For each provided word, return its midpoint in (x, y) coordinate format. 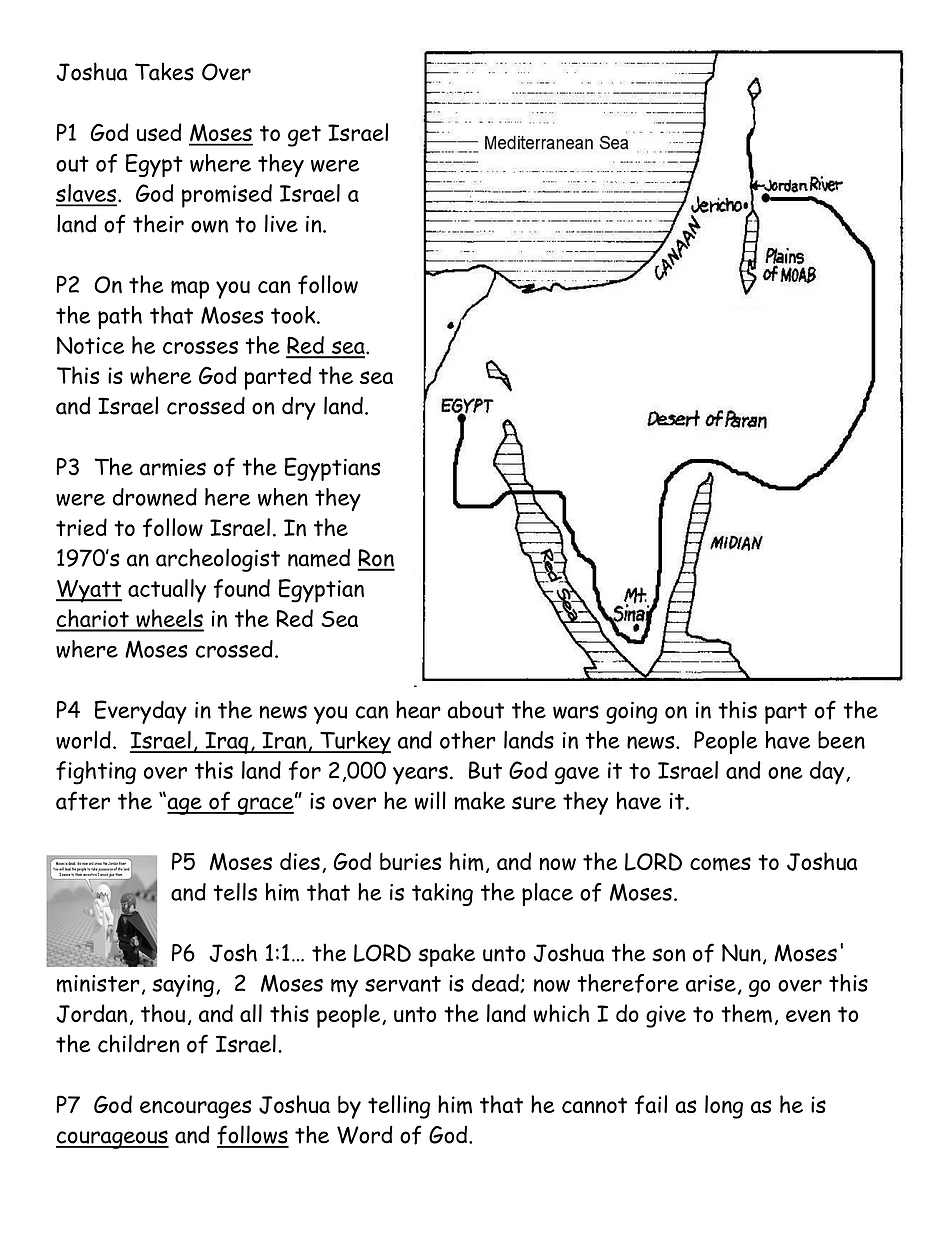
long (724, 1107)
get (304, 136)
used (159, 132)
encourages (195, 1109)
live (281, 223)
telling (399, 1107)
